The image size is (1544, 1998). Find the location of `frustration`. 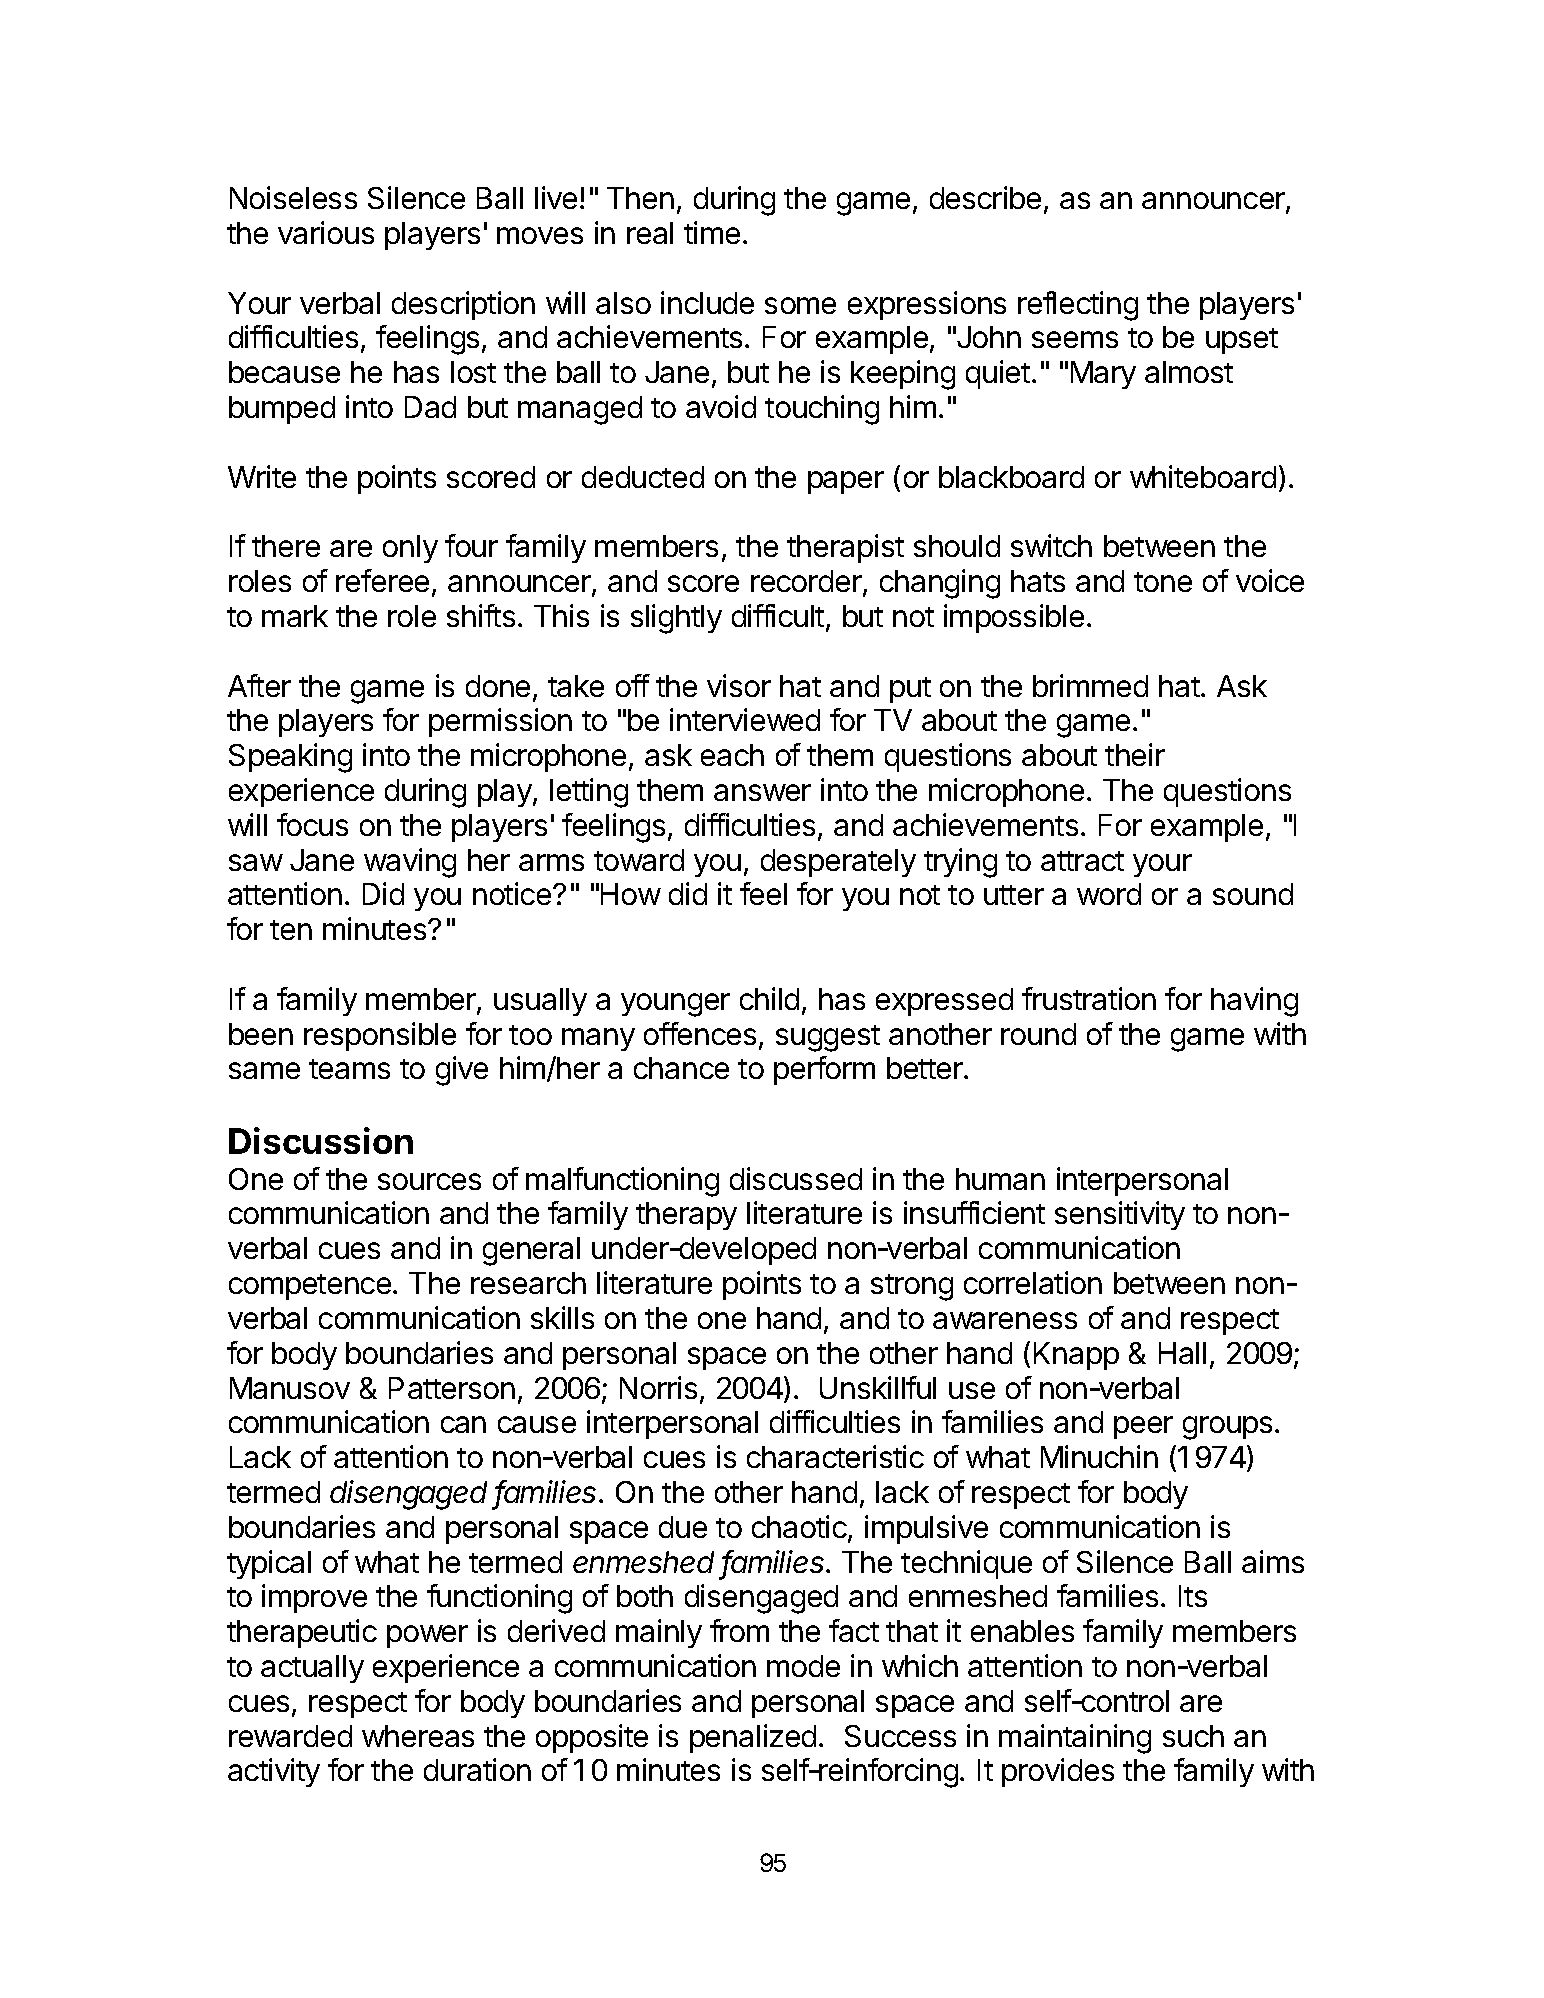

frustration is located at coordinates (1089, 998).
